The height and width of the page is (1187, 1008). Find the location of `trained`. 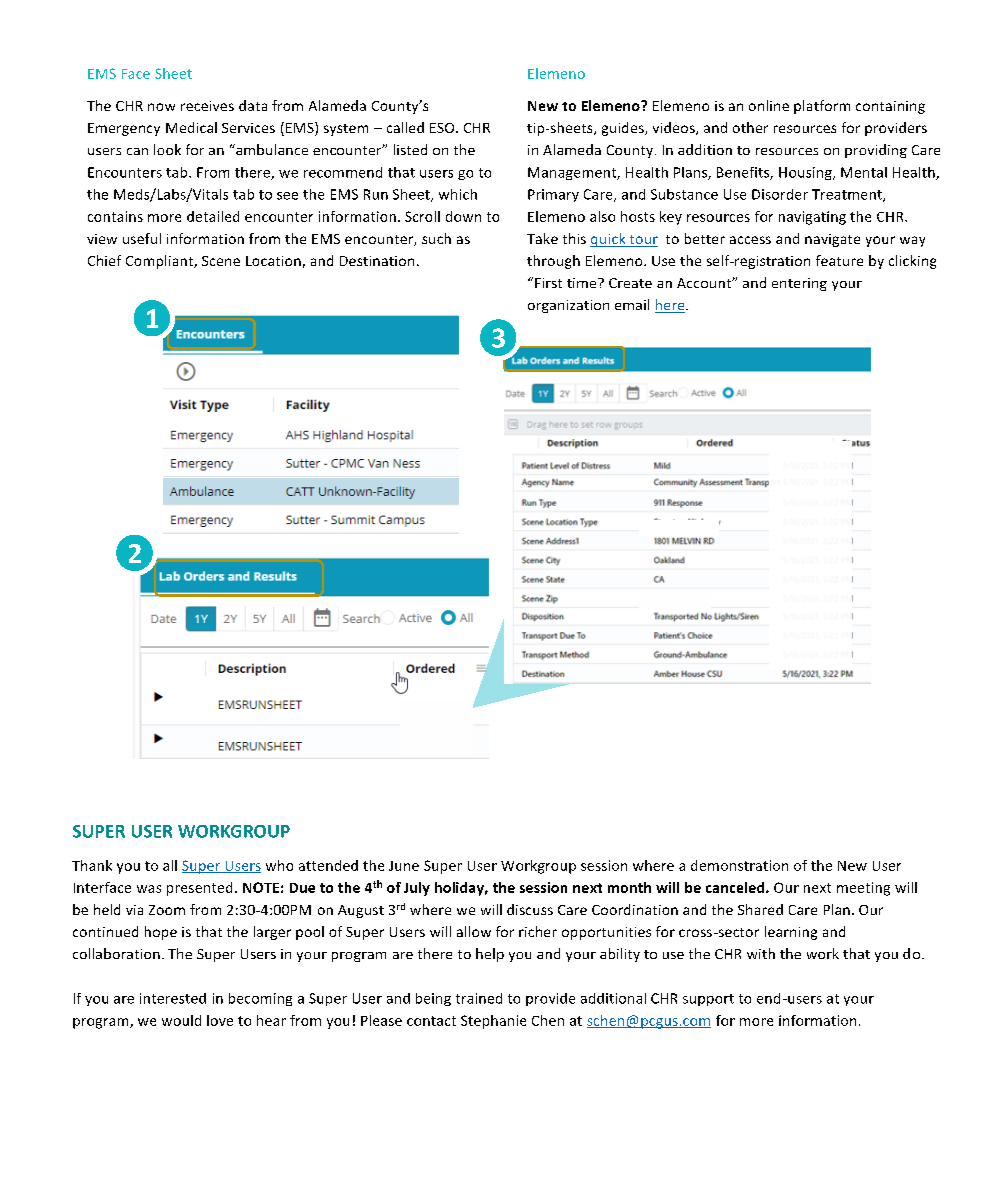

trained is located at coordinates (479, 998).
